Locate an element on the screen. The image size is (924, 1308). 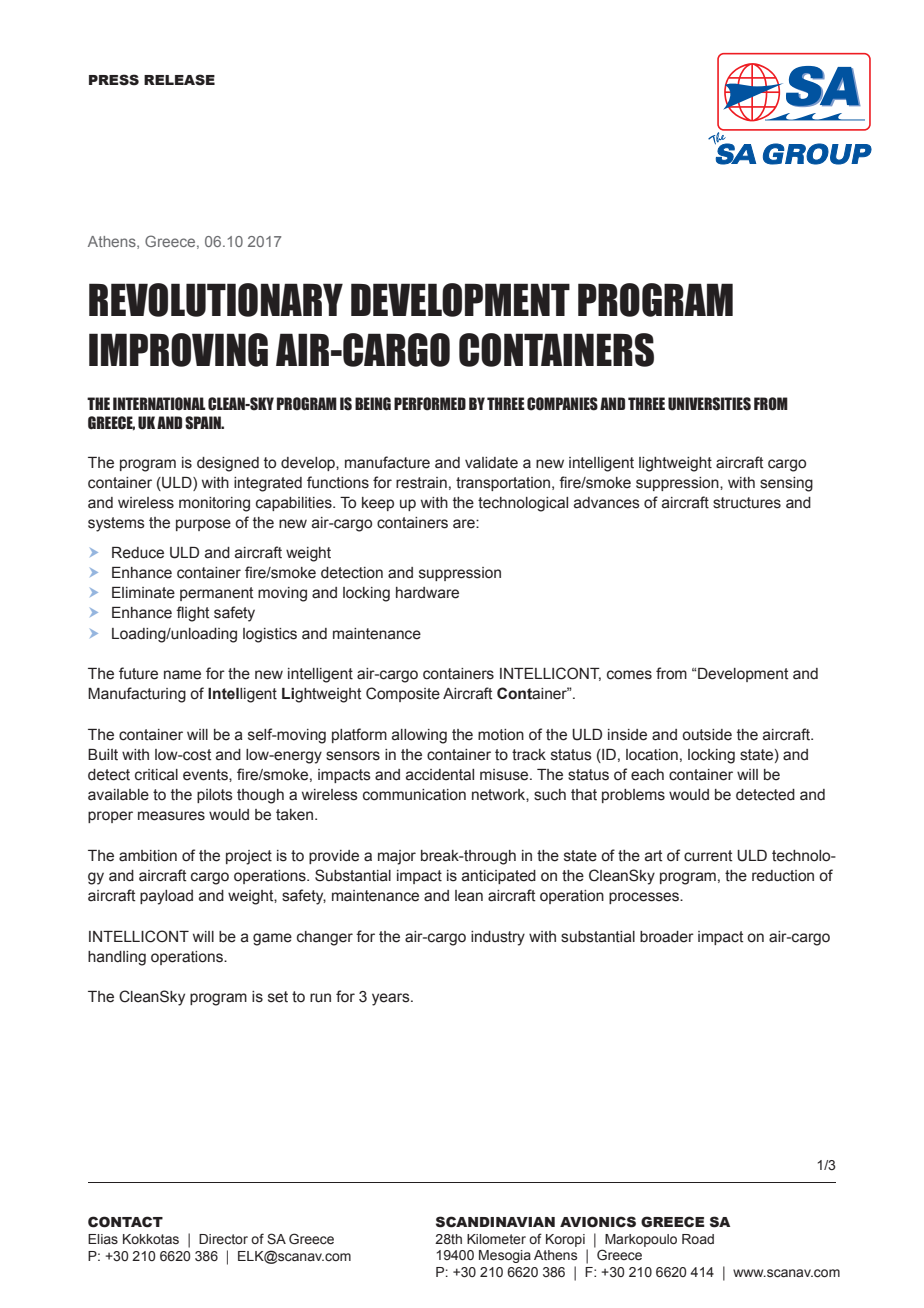
events is located at coordinates (206, 775).
